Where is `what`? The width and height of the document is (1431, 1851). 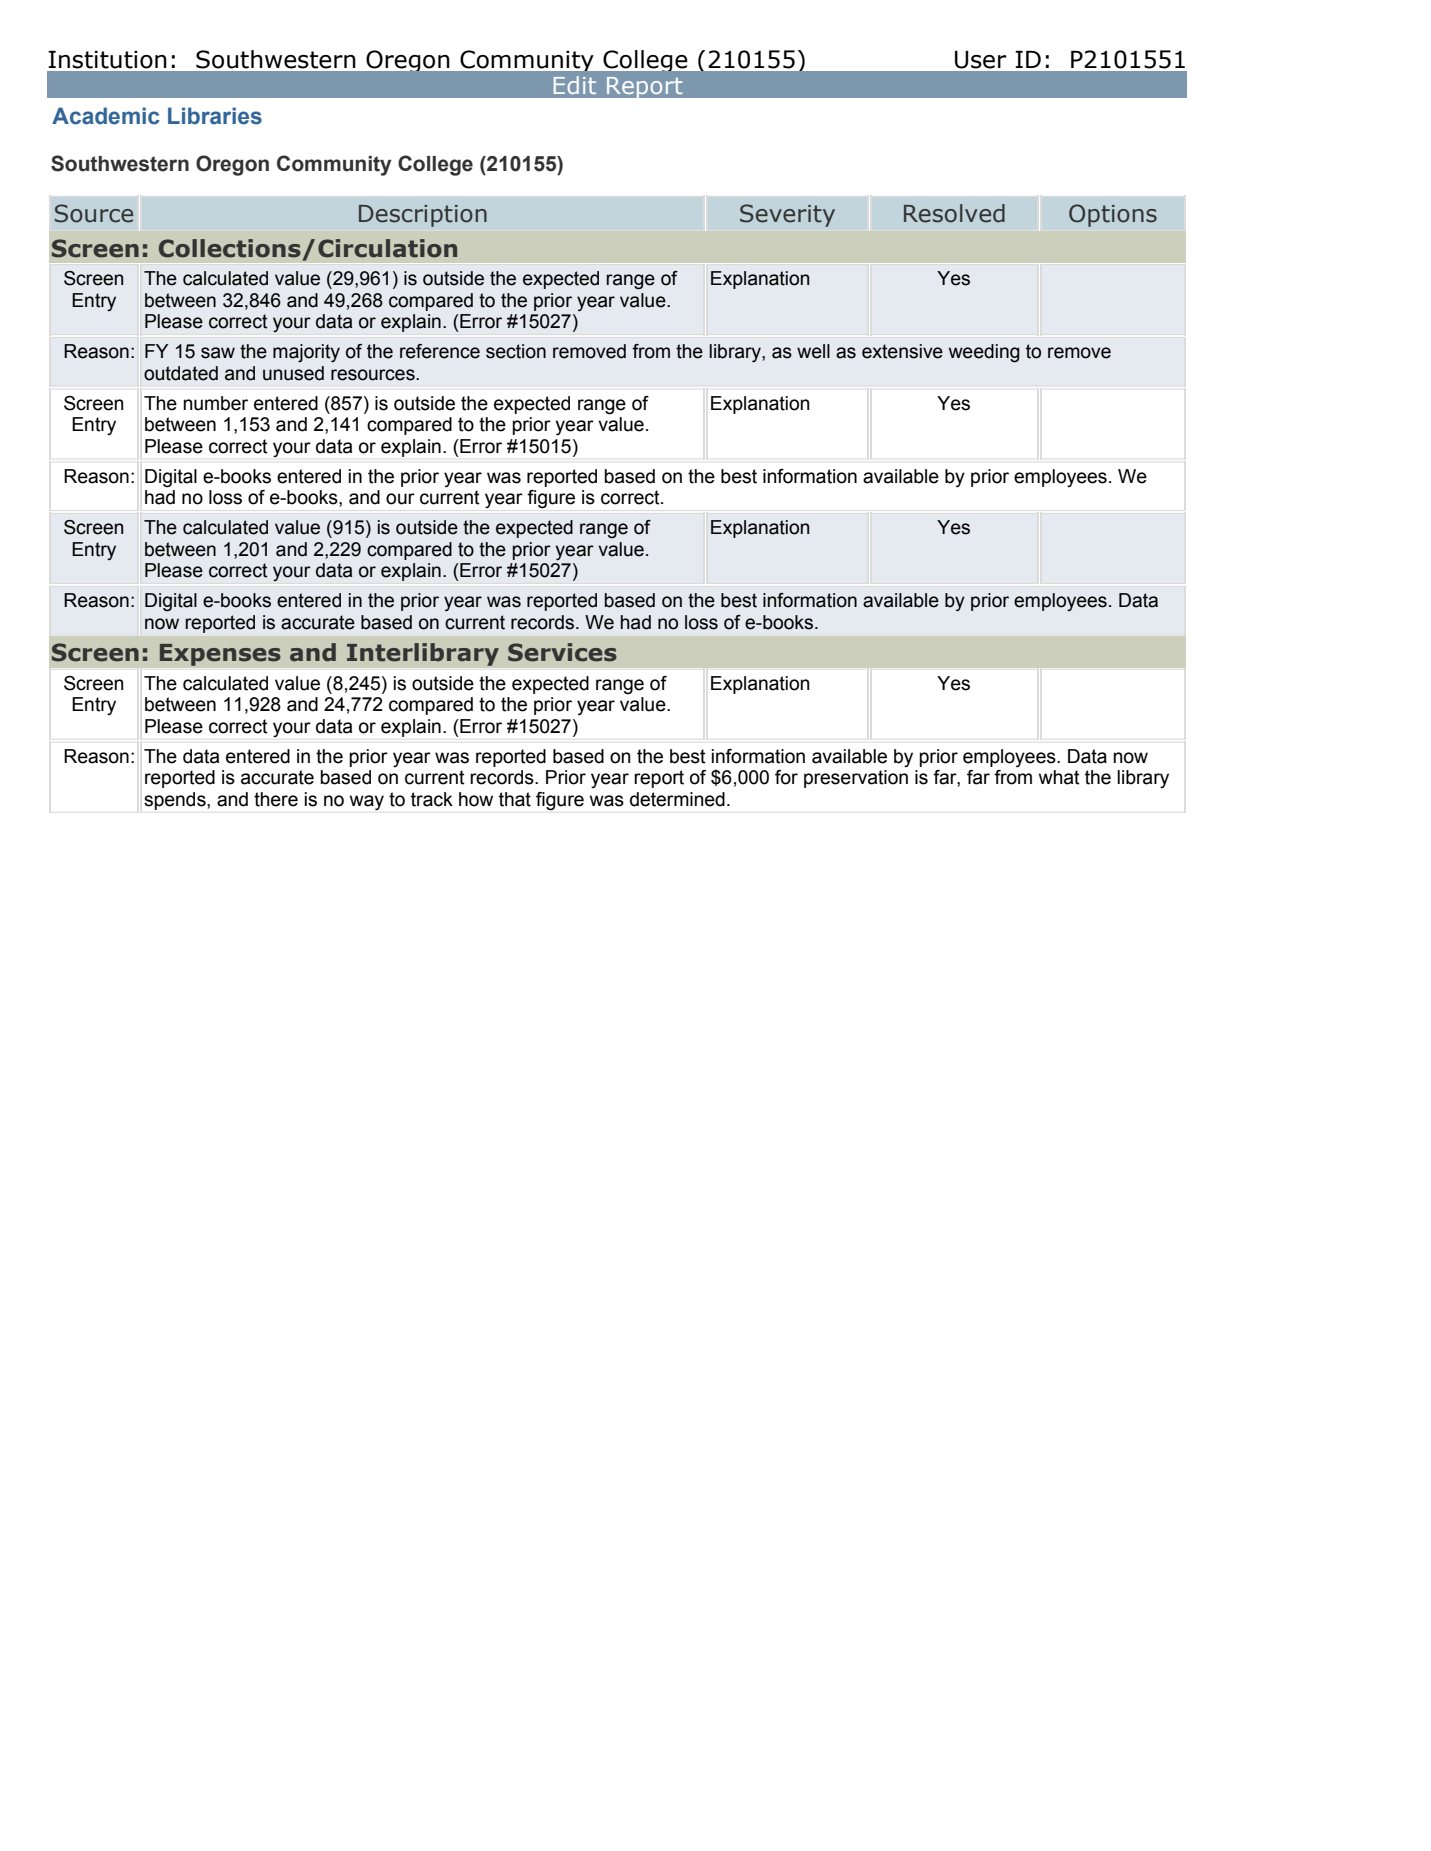
what is located at coordinates (1059, 777).
